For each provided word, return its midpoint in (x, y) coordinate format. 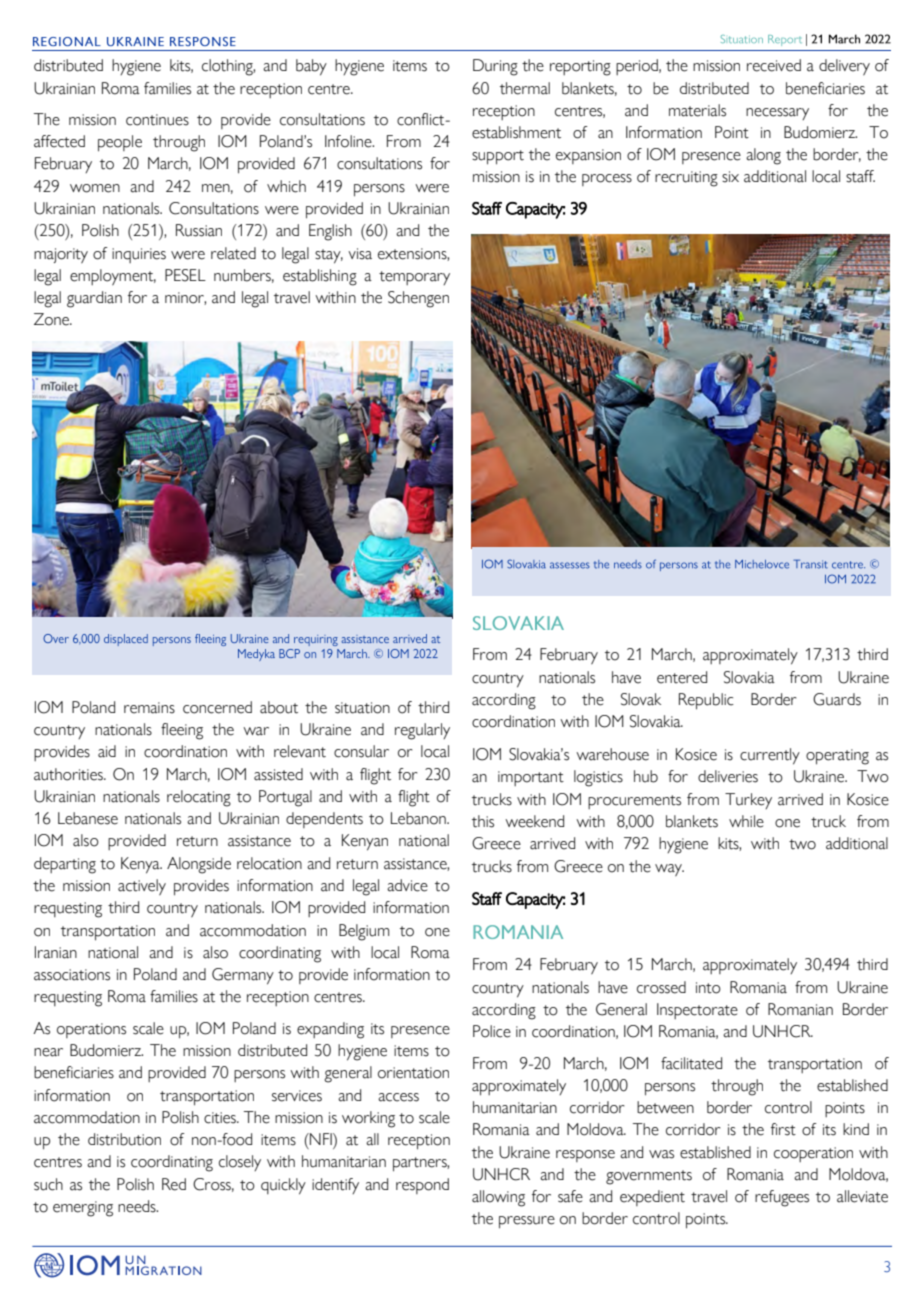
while (746, 821)
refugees (782, 1198)
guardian (94, 299)
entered (682, 677)
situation (362, 708)
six (730, 177)
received (774, 65)
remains (149, 708)
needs (138, 1206)
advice (407, 885)
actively (142, 887)
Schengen (418, 299)
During (495, 67)
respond (422, 1186)
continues (157, 120)
